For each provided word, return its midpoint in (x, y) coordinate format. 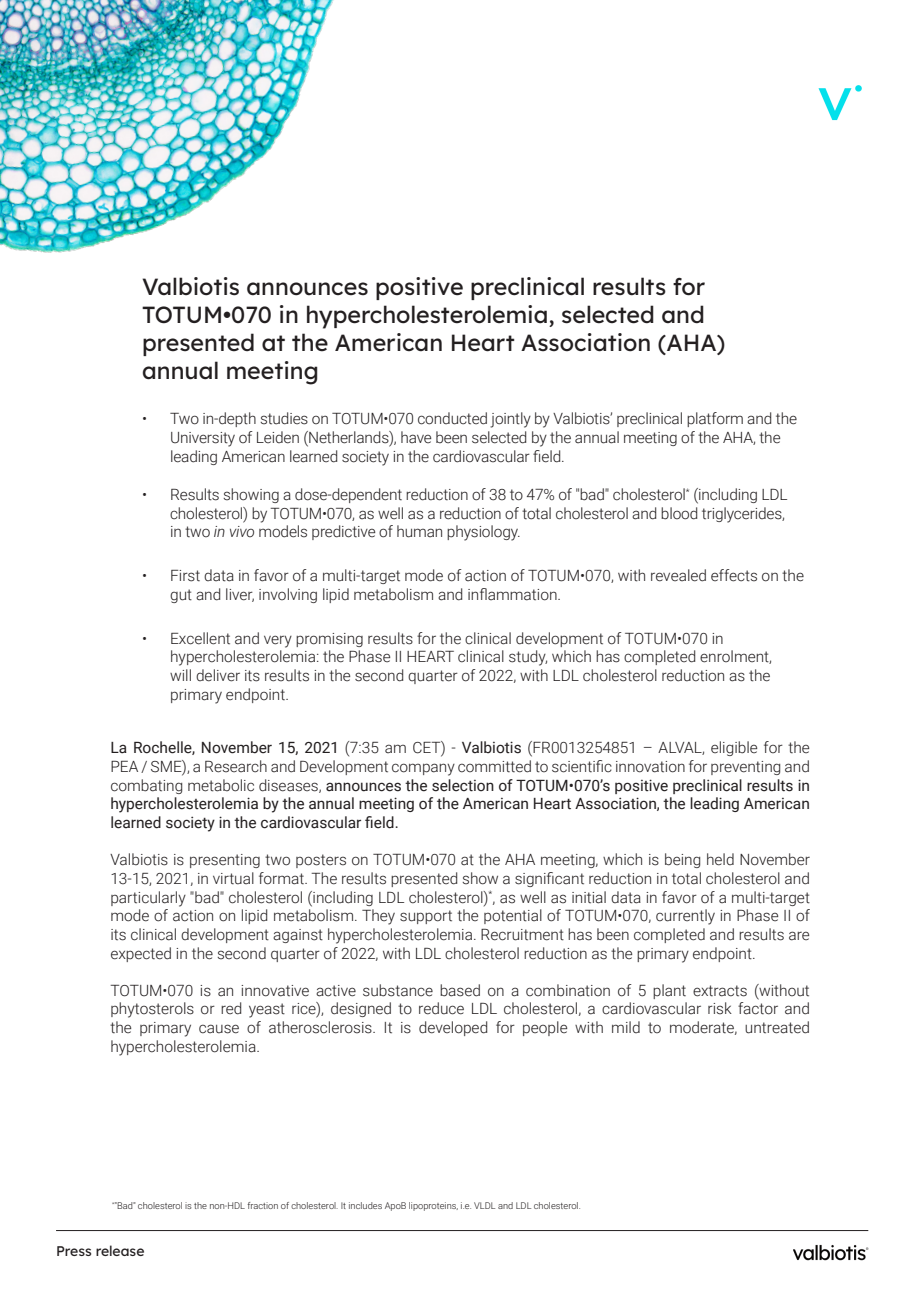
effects (734, 575)
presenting (225, 861)
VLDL (484, 1205)
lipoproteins (433, 1206)
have (416, 437)
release (120, 1250)
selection (463, 785)
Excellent (200, 638)
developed (453, 1028)
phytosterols (152, 1010)
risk (720, 1008)
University (203, 439)
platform (715, 419)
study (528, 658)
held (720, 859)
